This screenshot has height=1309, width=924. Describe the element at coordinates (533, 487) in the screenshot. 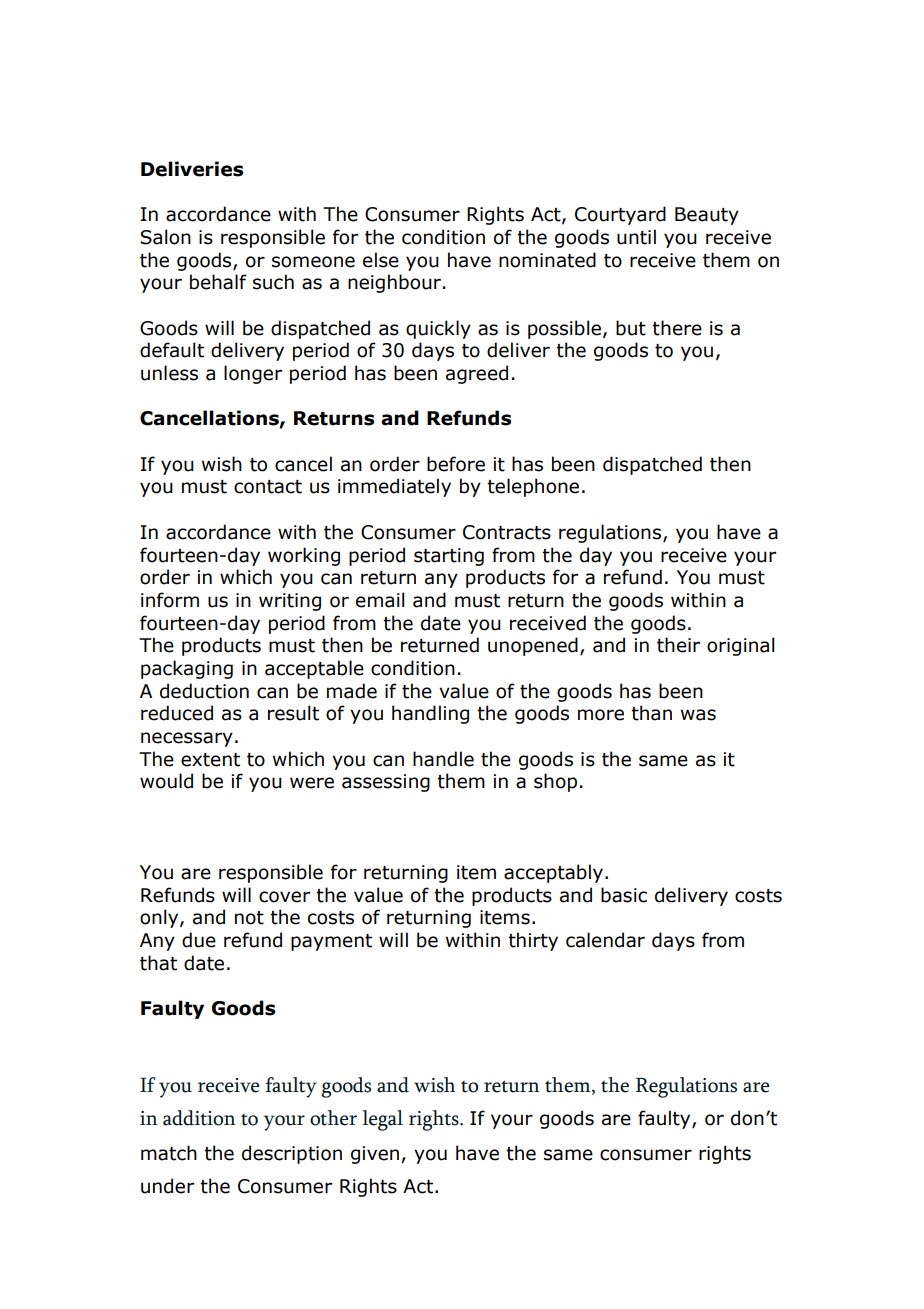

I see `telephone` at that location.
